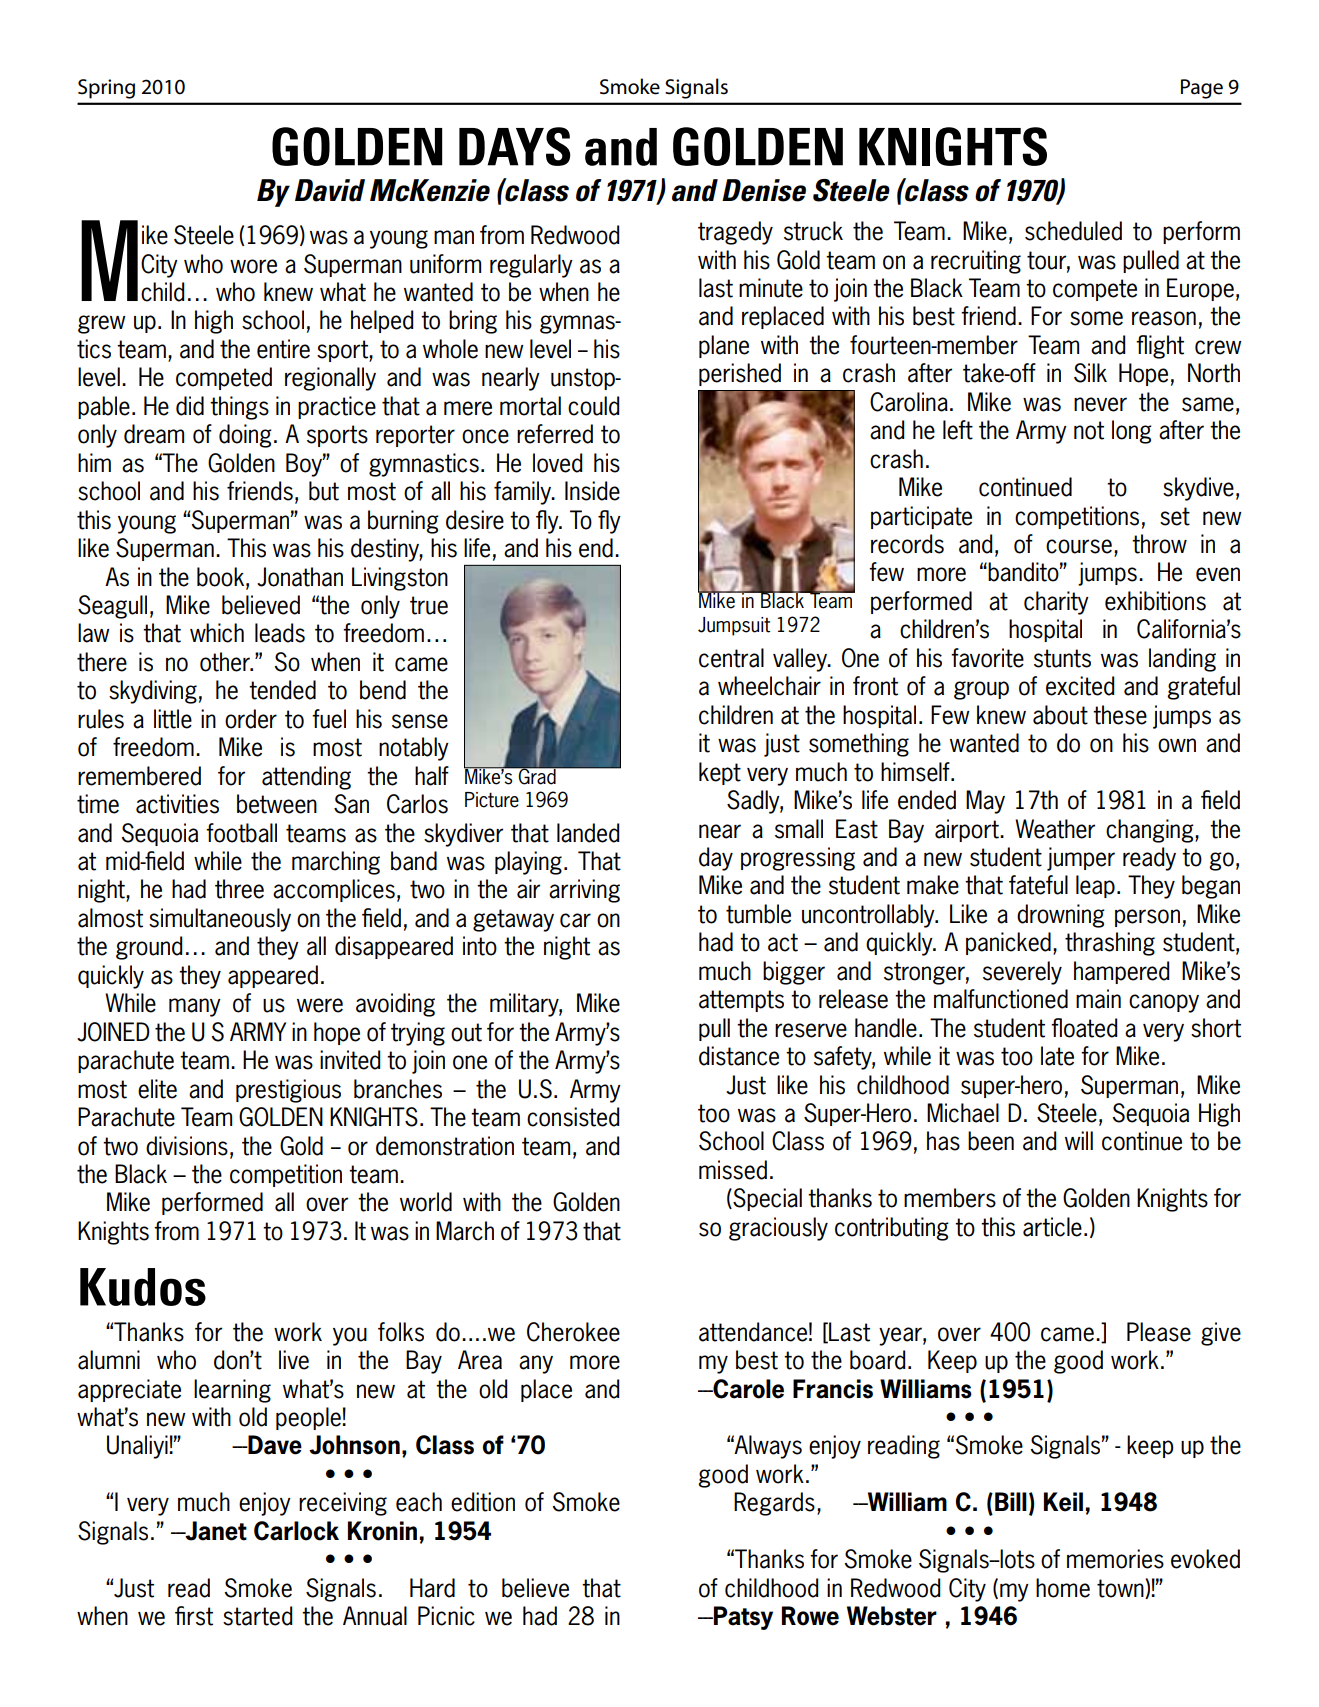 The image size is (1319, 1707). Describe the element at coordinates (1081, 859) in the image. I see `jumper` at that location.
